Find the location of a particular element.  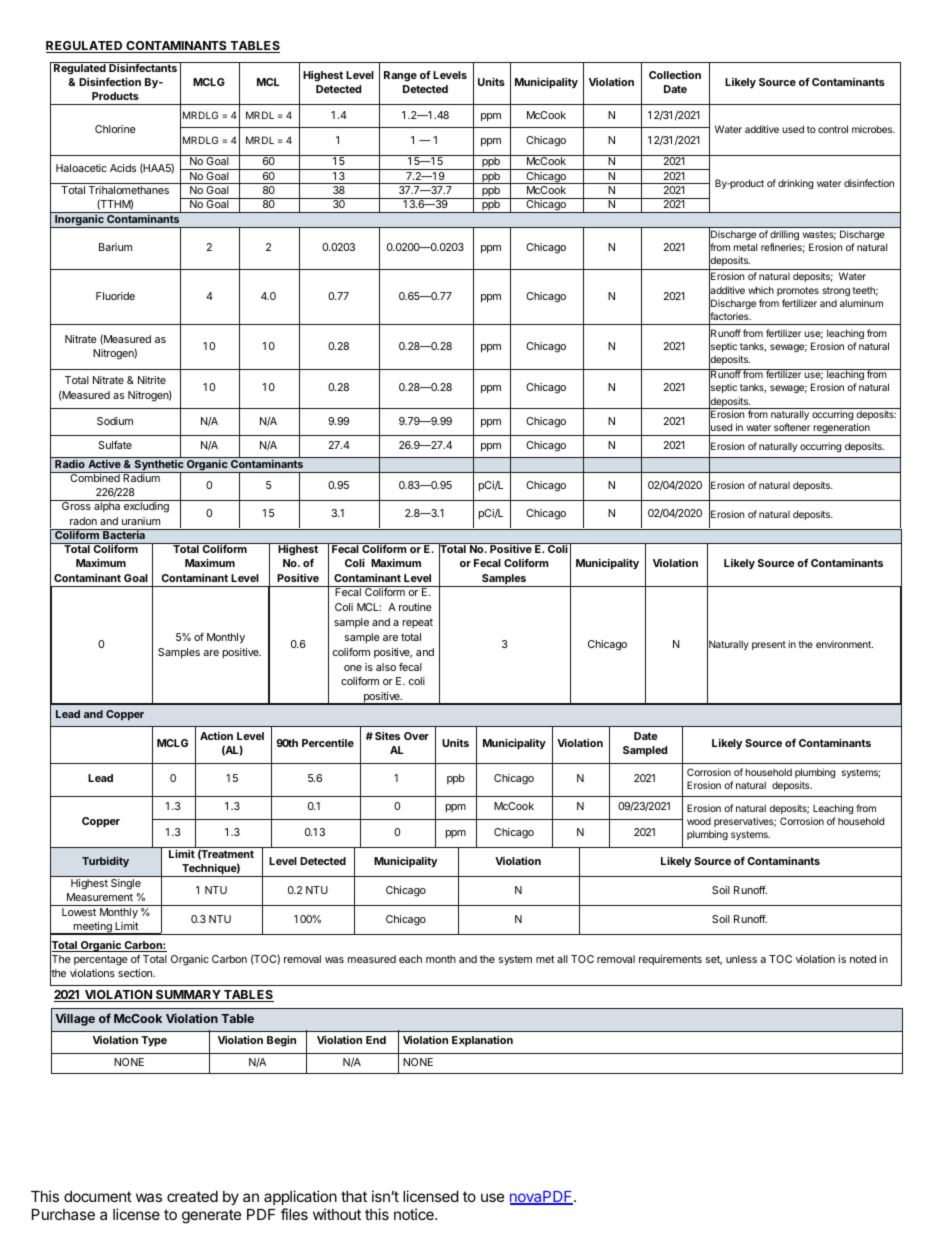

notice is located at coordinates (415, 1214).
